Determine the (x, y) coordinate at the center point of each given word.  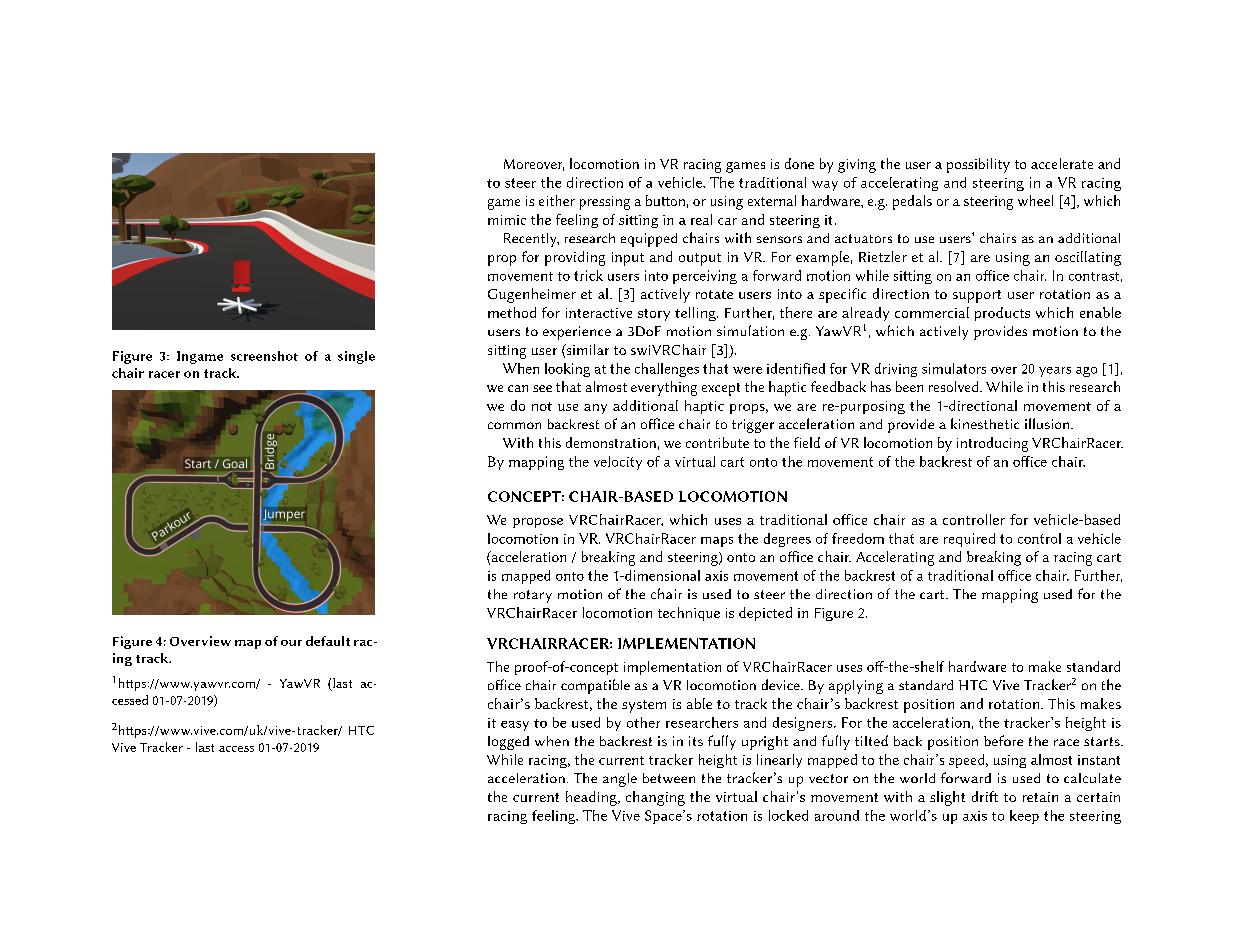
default (328, 641)
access (236, 749)
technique (689, 614)
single (356, 357)
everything (664, 388)
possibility (978, 165)
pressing (605, 203)
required (969, 540)
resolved (955, 386)
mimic (507, 220)
